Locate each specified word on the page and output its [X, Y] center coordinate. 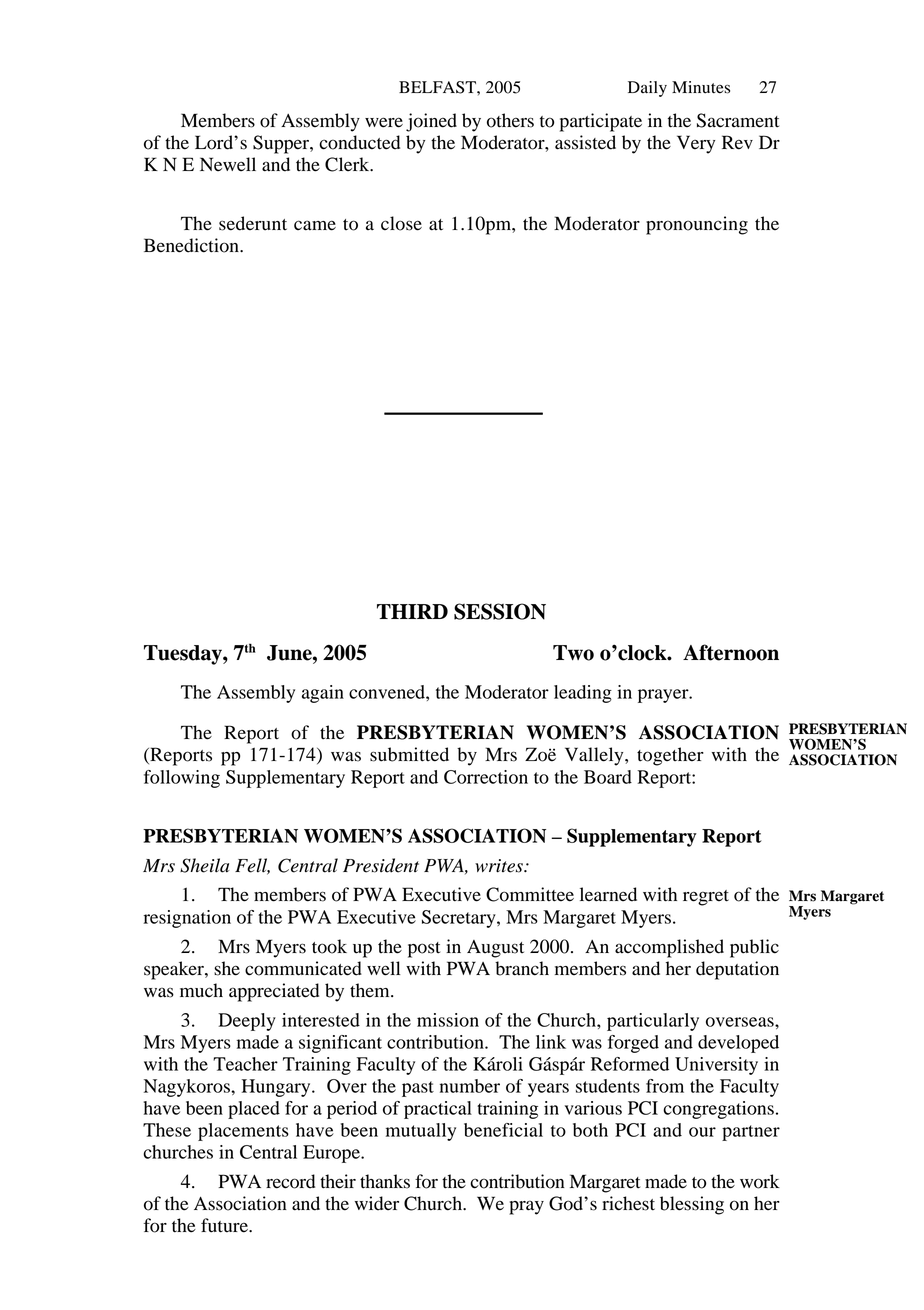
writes [500, 866]
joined [431, 122]
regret [706, 898]
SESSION [500, 611]
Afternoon [731, 652]
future [225, 1225]
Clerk [348, 164]
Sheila [204, 865]
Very [696, 144]
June [290, 653]
